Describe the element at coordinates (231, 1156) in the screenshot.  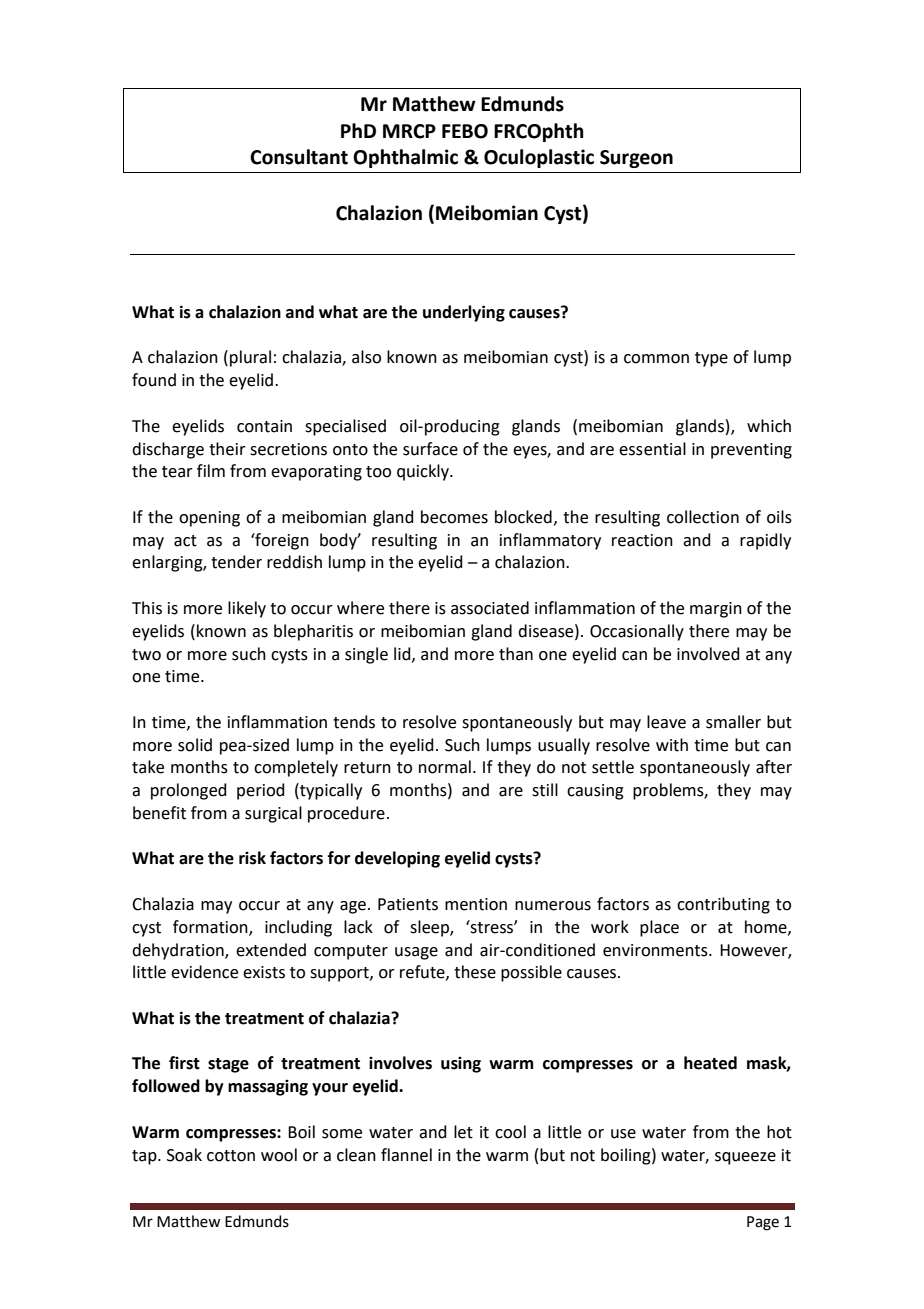
I see `cotton` at that location.
